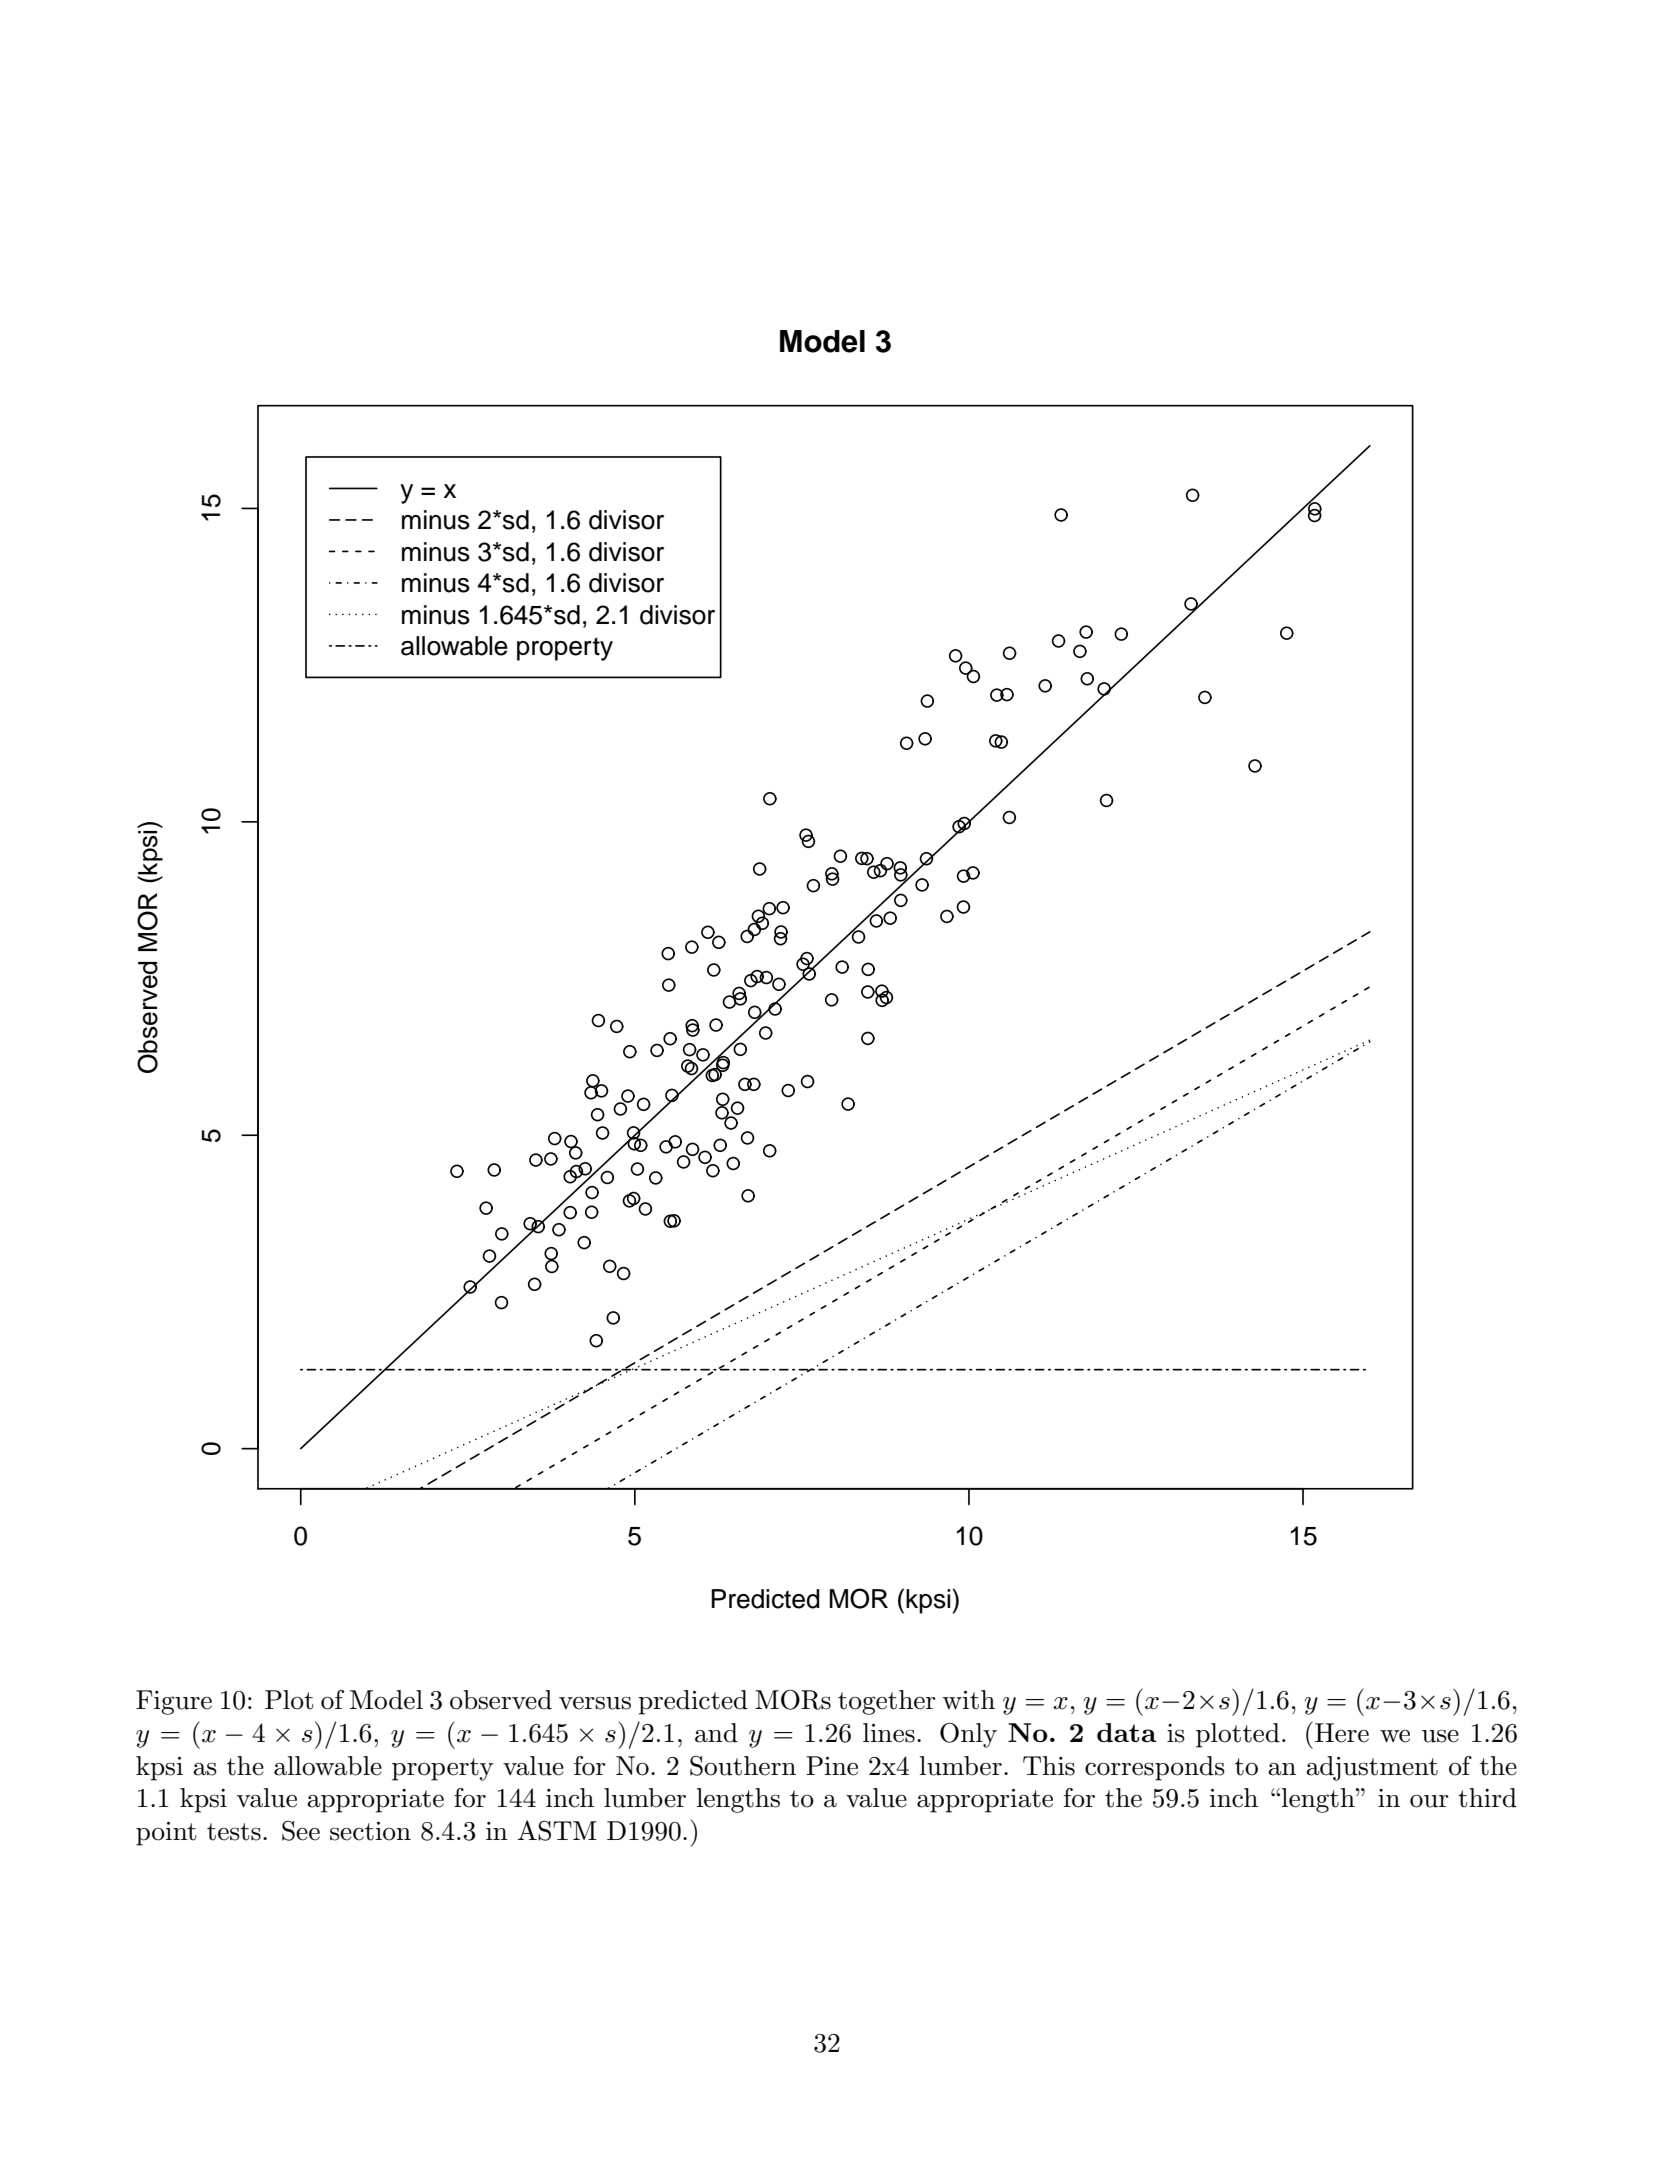 Image resolution: width=1673 pixels, height=2165 pixels. Describe the element at coordinates (887, 1702) in the image. I see `together` at that location.
